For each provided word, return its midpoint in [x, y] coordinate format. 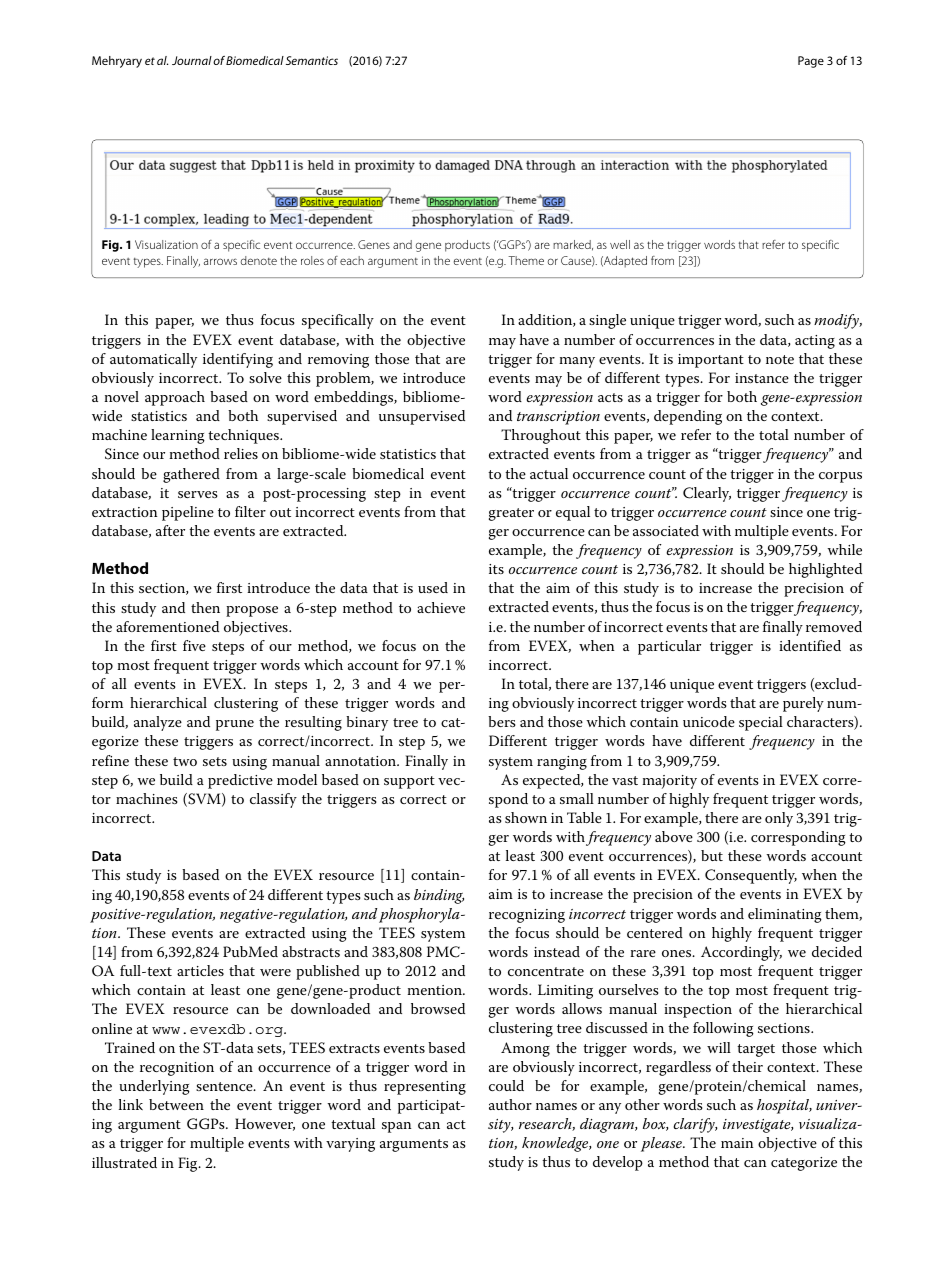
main [737, 1143]
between [176, 1104]
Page [811, 62]
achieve [441, 607]
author [510, 1104]
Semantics [312, 60]
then [205, 607]
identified [810, 645]
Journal [192, 60]
